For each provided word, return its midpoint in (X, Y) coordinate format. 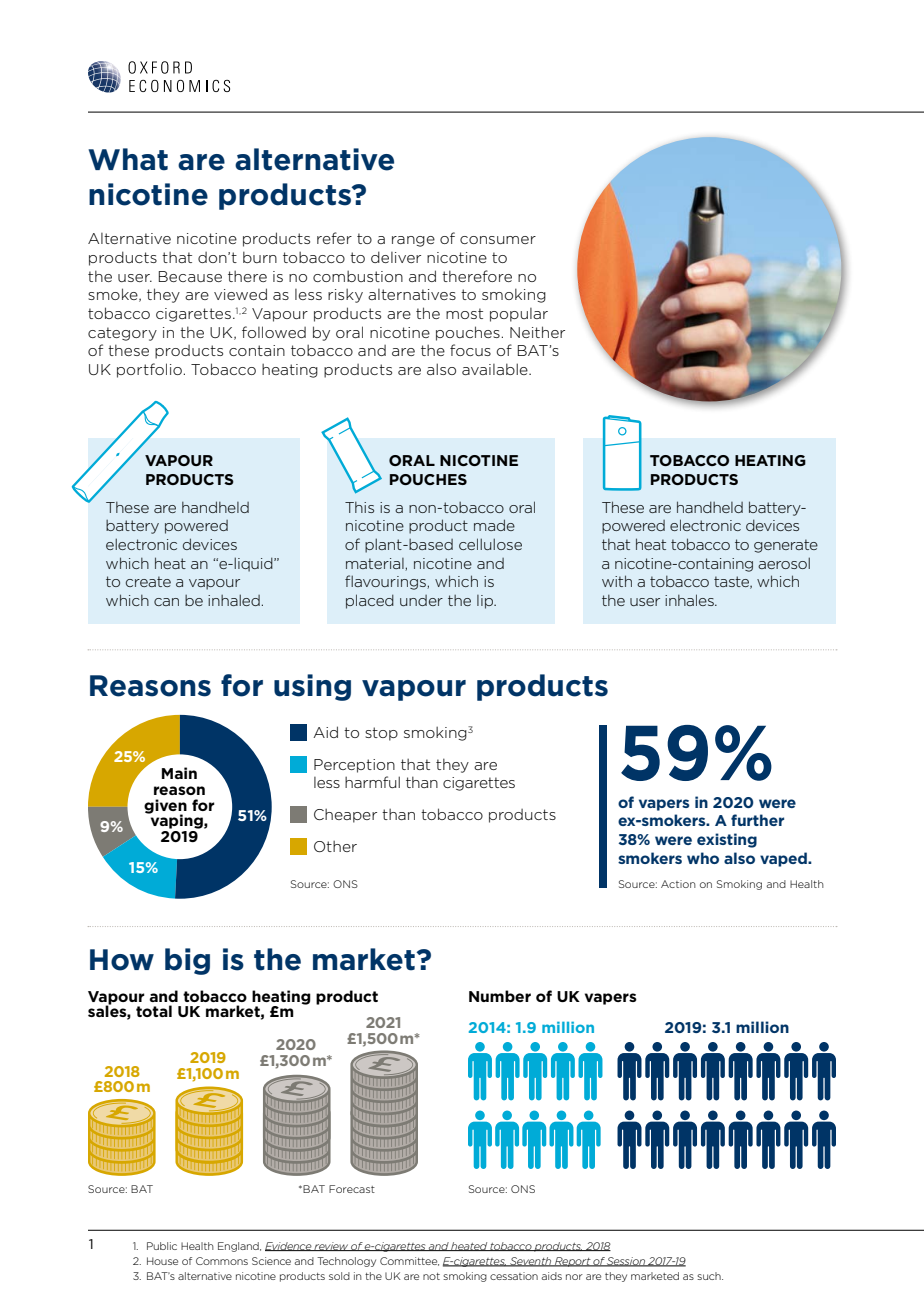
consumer (498, 240)
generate (786, 546)
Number (500, 996)
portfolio (149, 370)
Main (179, 773)
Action (678, 884)
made (494, 525)
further (757, 820)
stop (381, 734)
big (187, 961)
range (413, 241)
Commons (222, 1261)
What (128, 159)
